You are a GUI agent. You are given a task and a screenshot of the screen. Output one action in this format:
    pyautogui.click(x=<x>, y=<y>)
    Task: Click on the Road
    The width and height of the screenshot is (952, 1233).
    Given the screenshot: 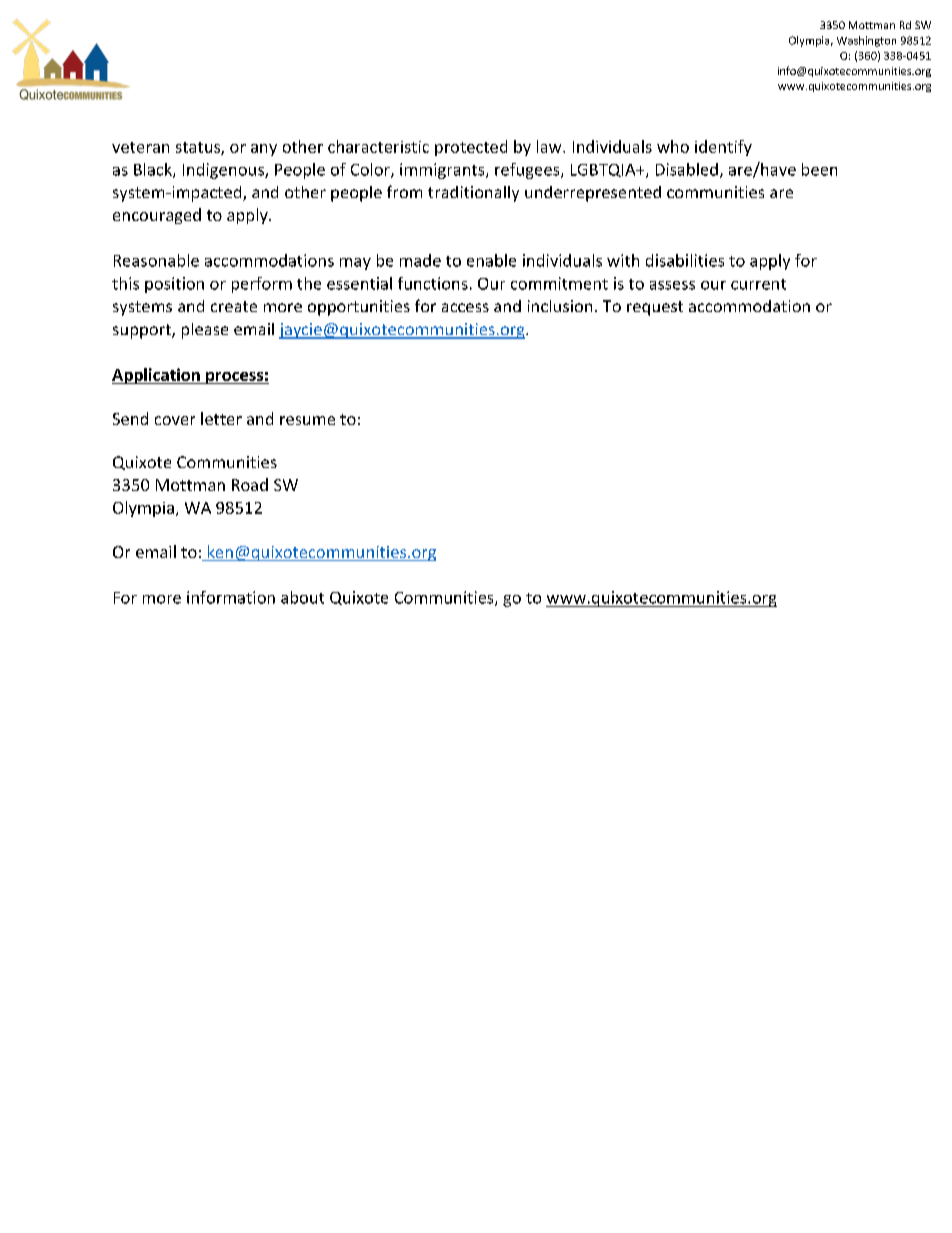 What is the action you would take?
    pyautogui.click(x=250, y=484)
